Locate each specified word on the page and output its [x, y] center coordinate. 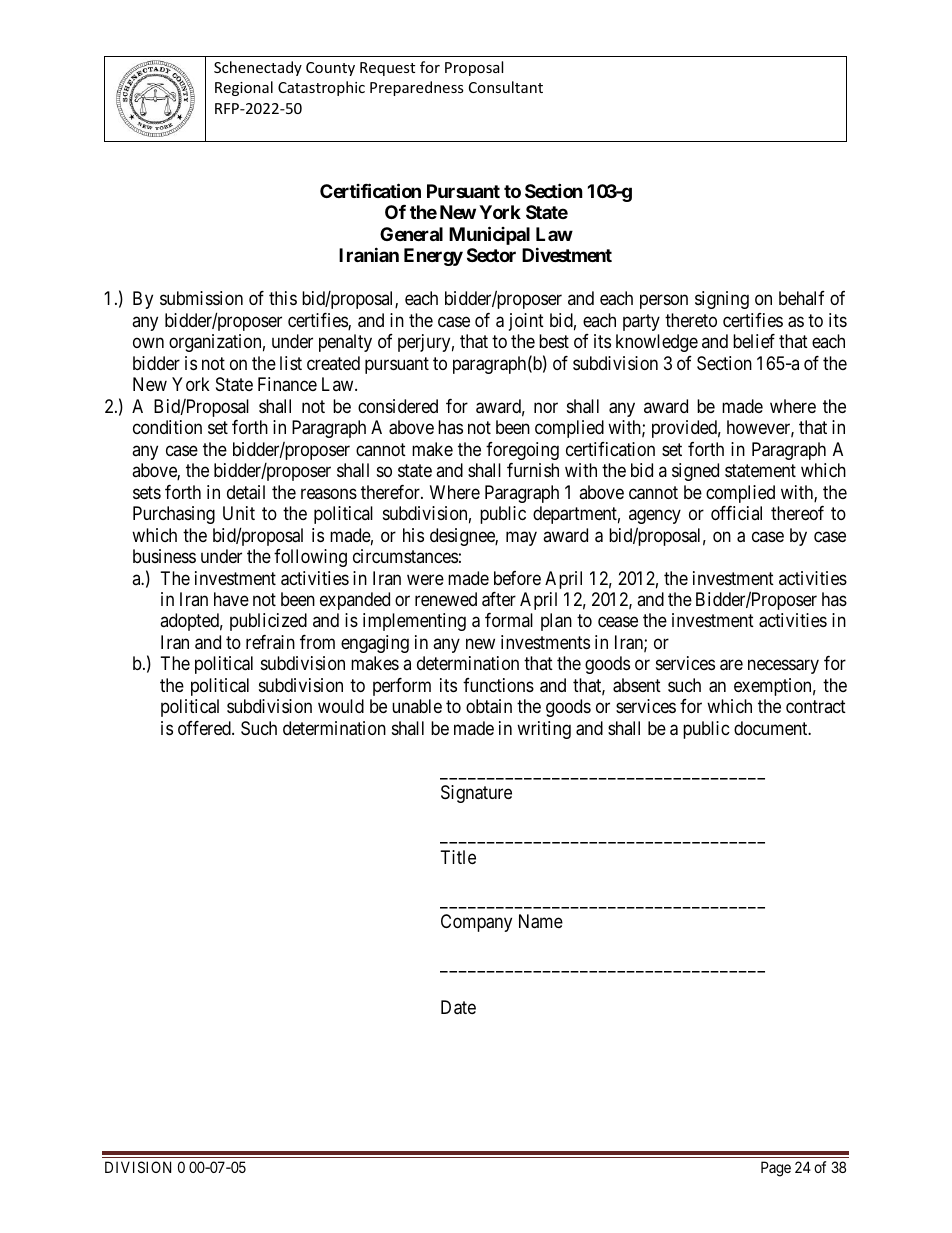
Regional [244, 88]
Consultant [506, 87]
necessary [783, 667]
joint [526, 322]
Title [458, 857]
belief [754, 341]
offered [205, 728]
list [291, 363]
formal [509, 620]
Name [541, 921]
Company [476, 923]
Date [458, 1007]
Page [776, 1169]
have [231, 599]
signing [722, 300]
